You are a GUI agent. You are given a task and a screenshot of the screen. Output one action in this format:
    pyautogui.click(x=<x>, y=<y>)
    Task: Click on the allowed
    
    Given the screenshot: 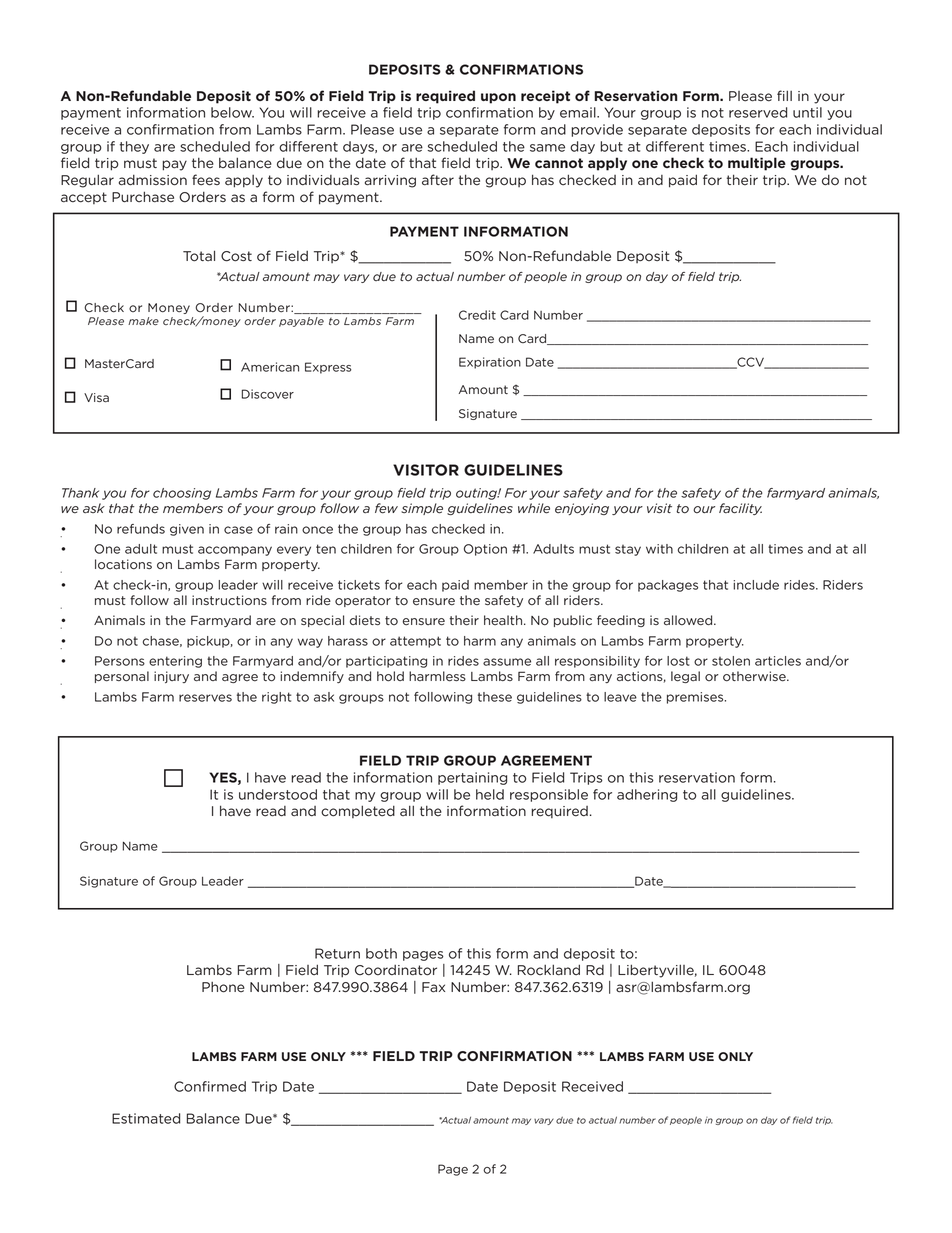 What is the action you would take?
    pyautogui.click(x=689, y=620)
